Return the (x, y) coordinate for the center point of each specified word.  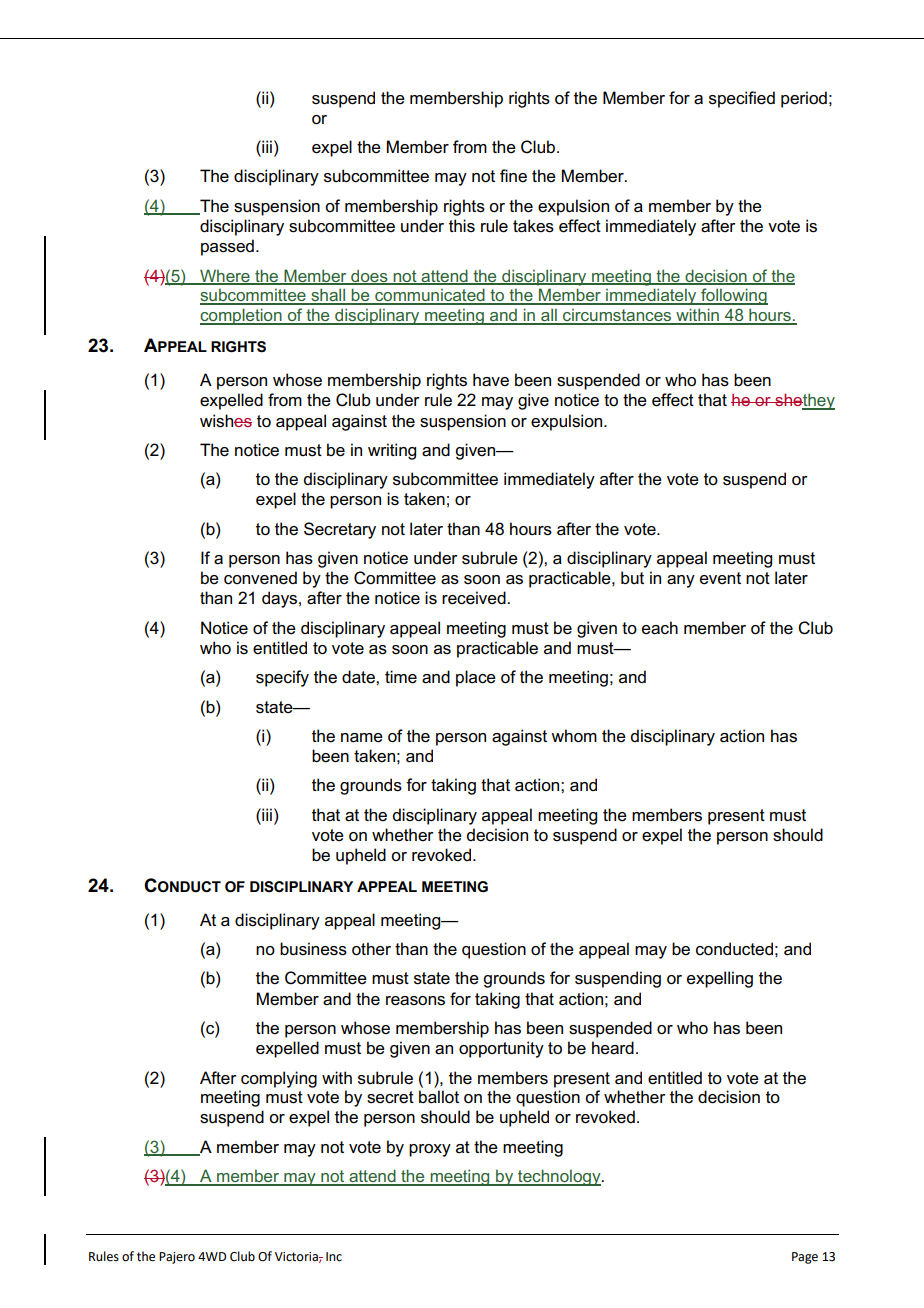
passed (227, 247)
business (313, 949)
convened (260, 578)
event (720, 578)
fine (513, 176)
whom (574, 736)
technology (559, 1177)
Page (805, 1258)
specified (742, 99)
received (475, 598)
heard (613, 1048)
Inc (334, 1257)
